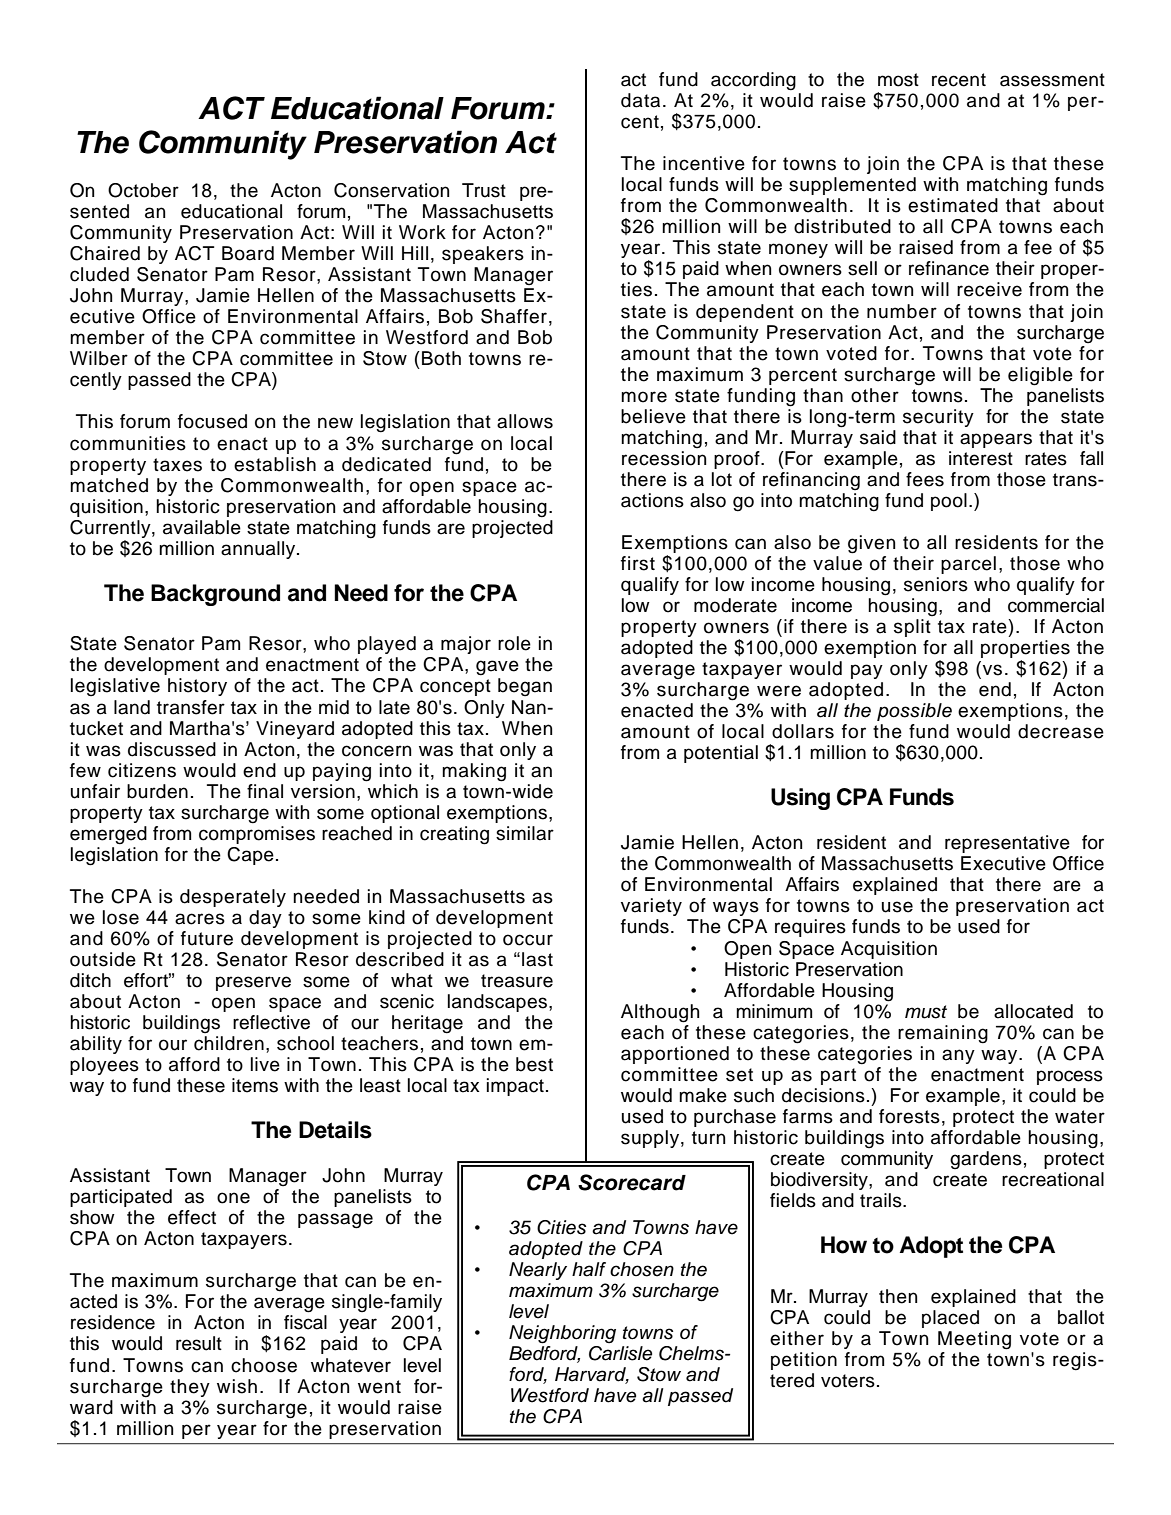 The width and height of the image is (1171, 1515). What do you see at coordinates (640, 100) in the image?
I see `data` at bounding box center [640, 100].
